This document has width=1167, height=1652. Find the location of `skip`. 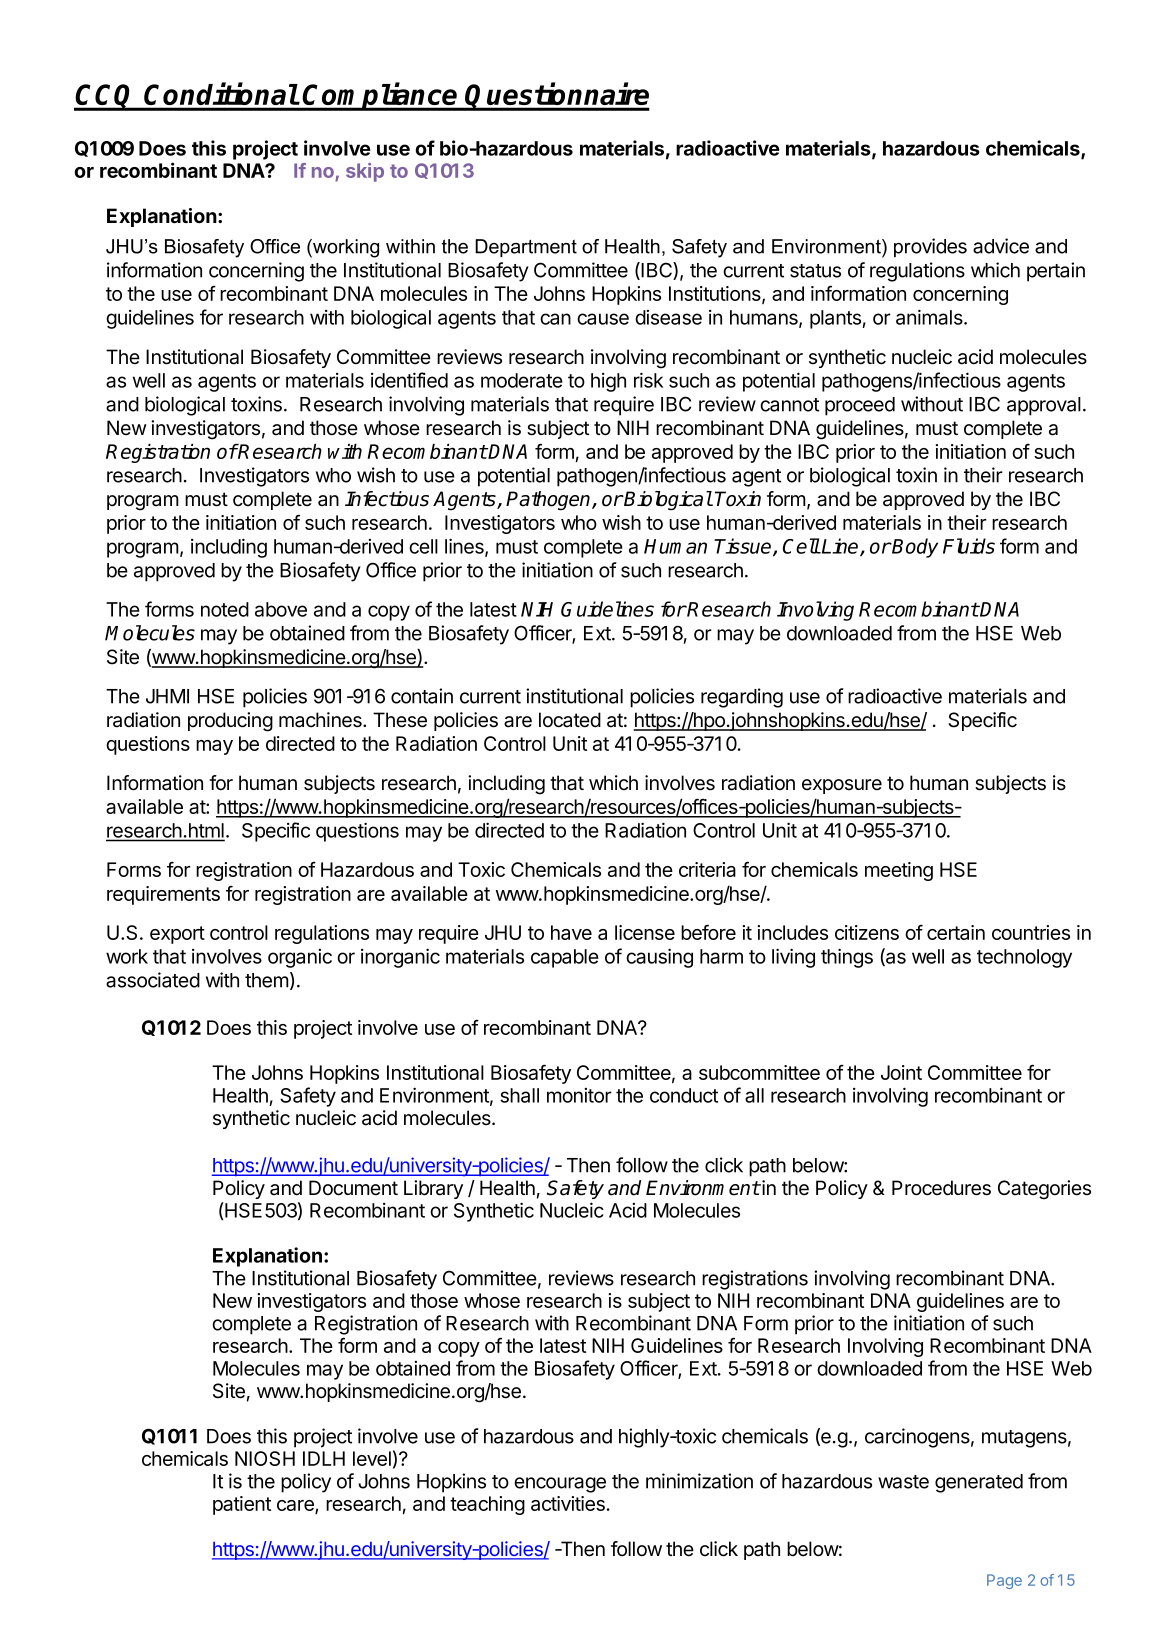

skip is located at coordinates (365, 172).
